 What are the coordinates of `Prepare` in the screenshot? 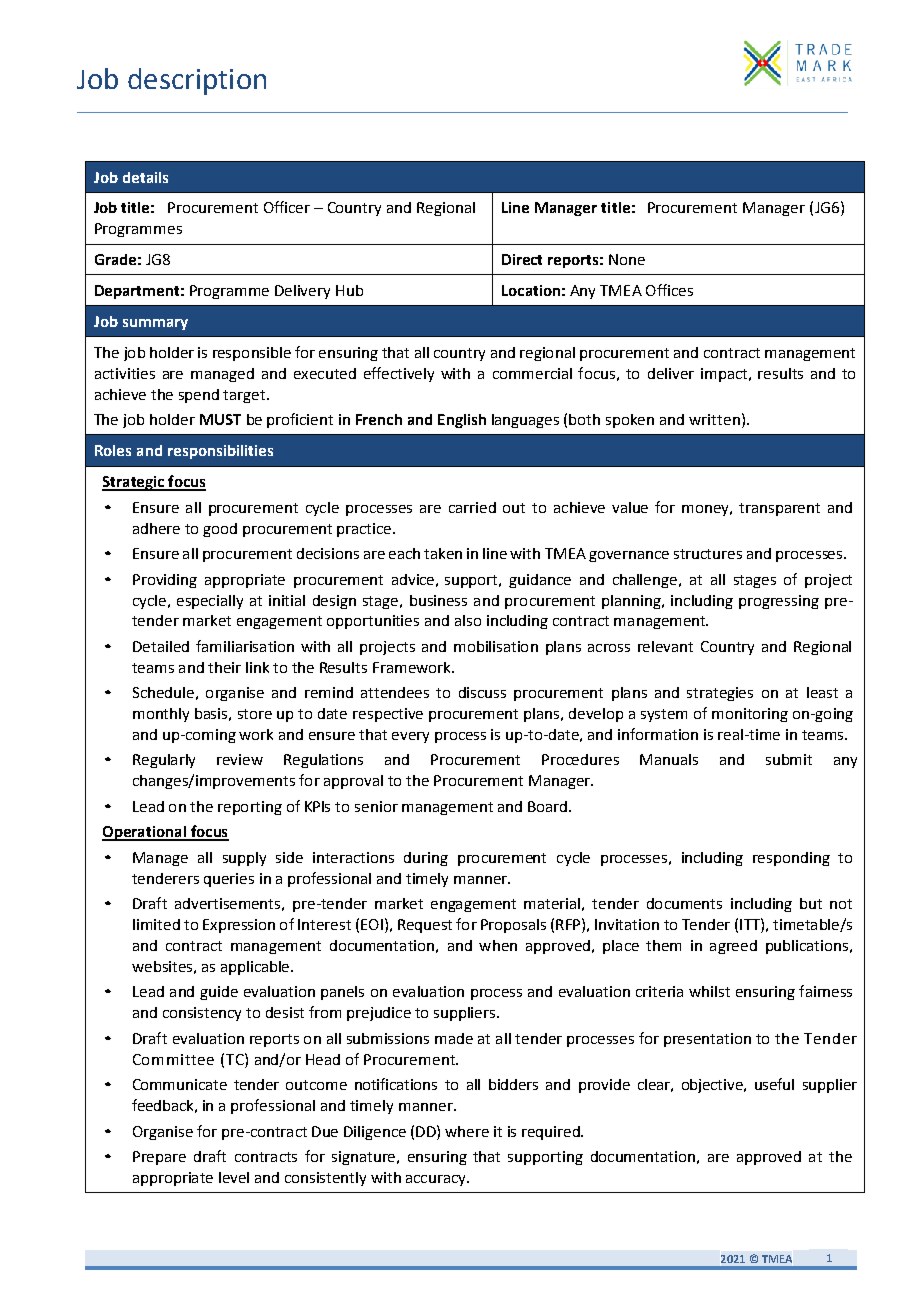 It's located at (159, 1158).
